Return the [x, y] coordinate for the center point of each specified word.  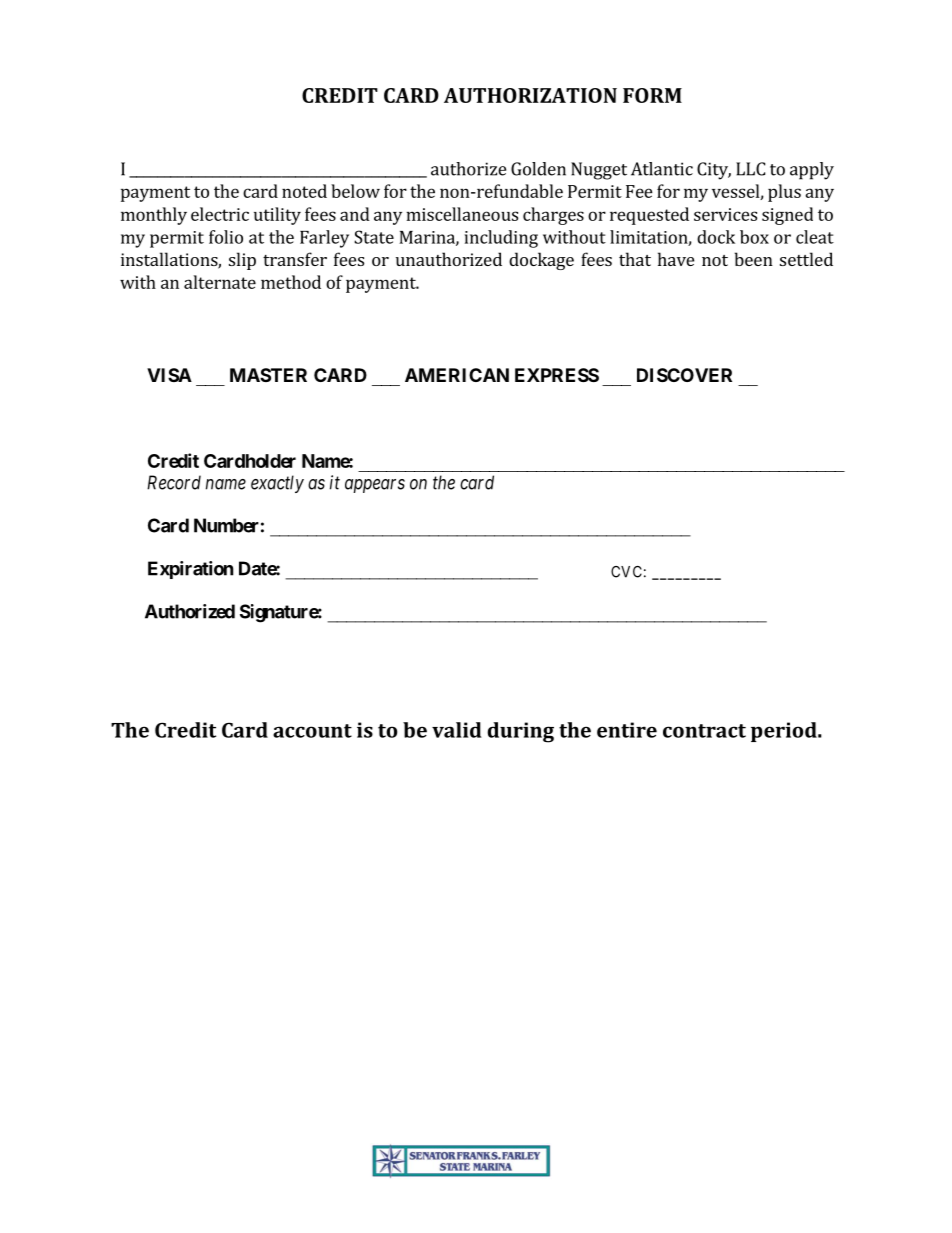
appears [375, 486]
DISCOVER [684, 375]
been [753, 259]
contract [704, 731]
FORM [652, 95]
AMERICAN [457, 375]
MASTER [268, 375]
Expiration [191, 570]
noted [304, 191]
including [501, 239]
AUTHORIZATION [530, 95]
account [312, 731]
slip [242, 261]
